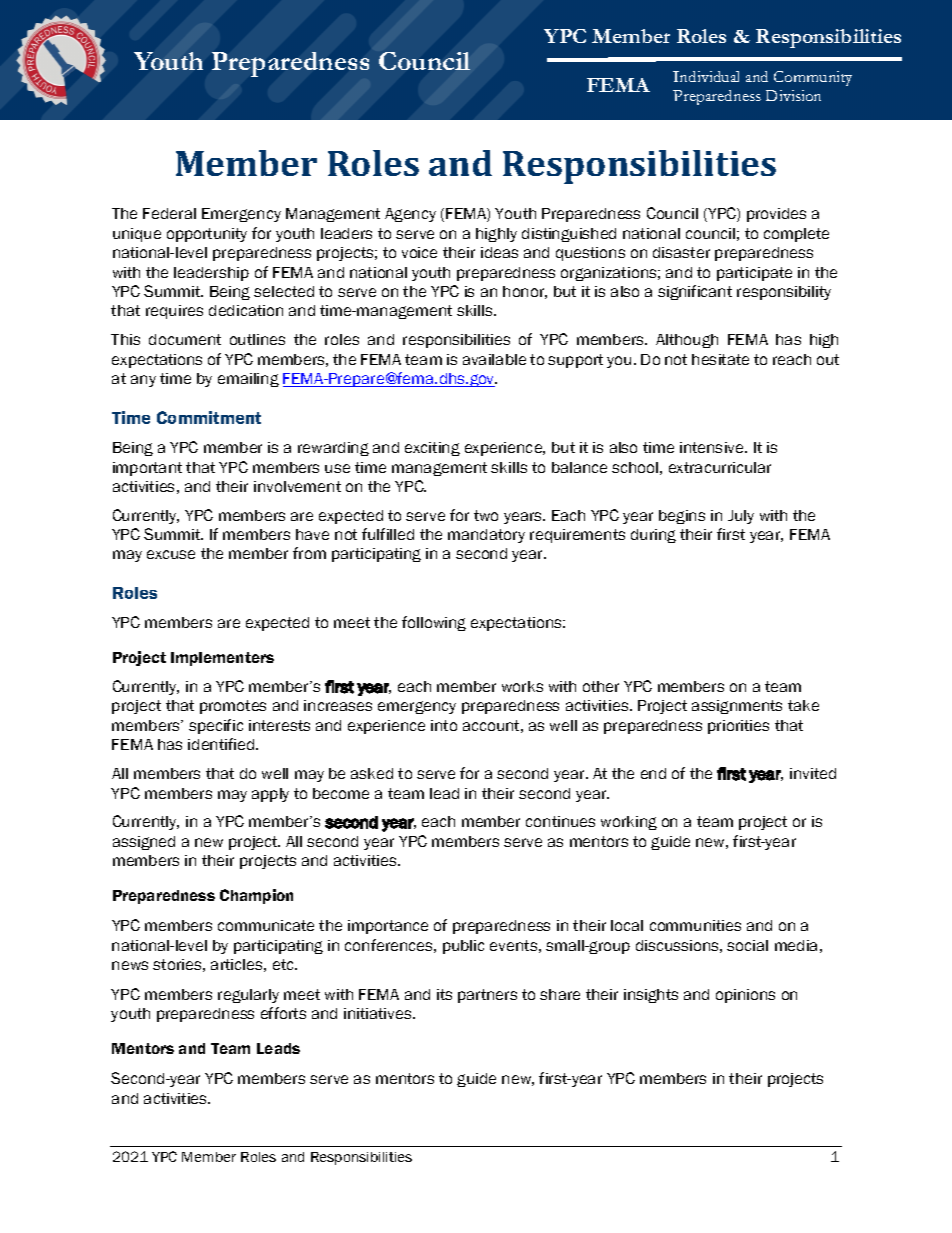 This screenshot has width=952, height=1233. What do you see at coordinates (741, 517) in the screenshot?
I see `July` at bounding box center [741, 517].
